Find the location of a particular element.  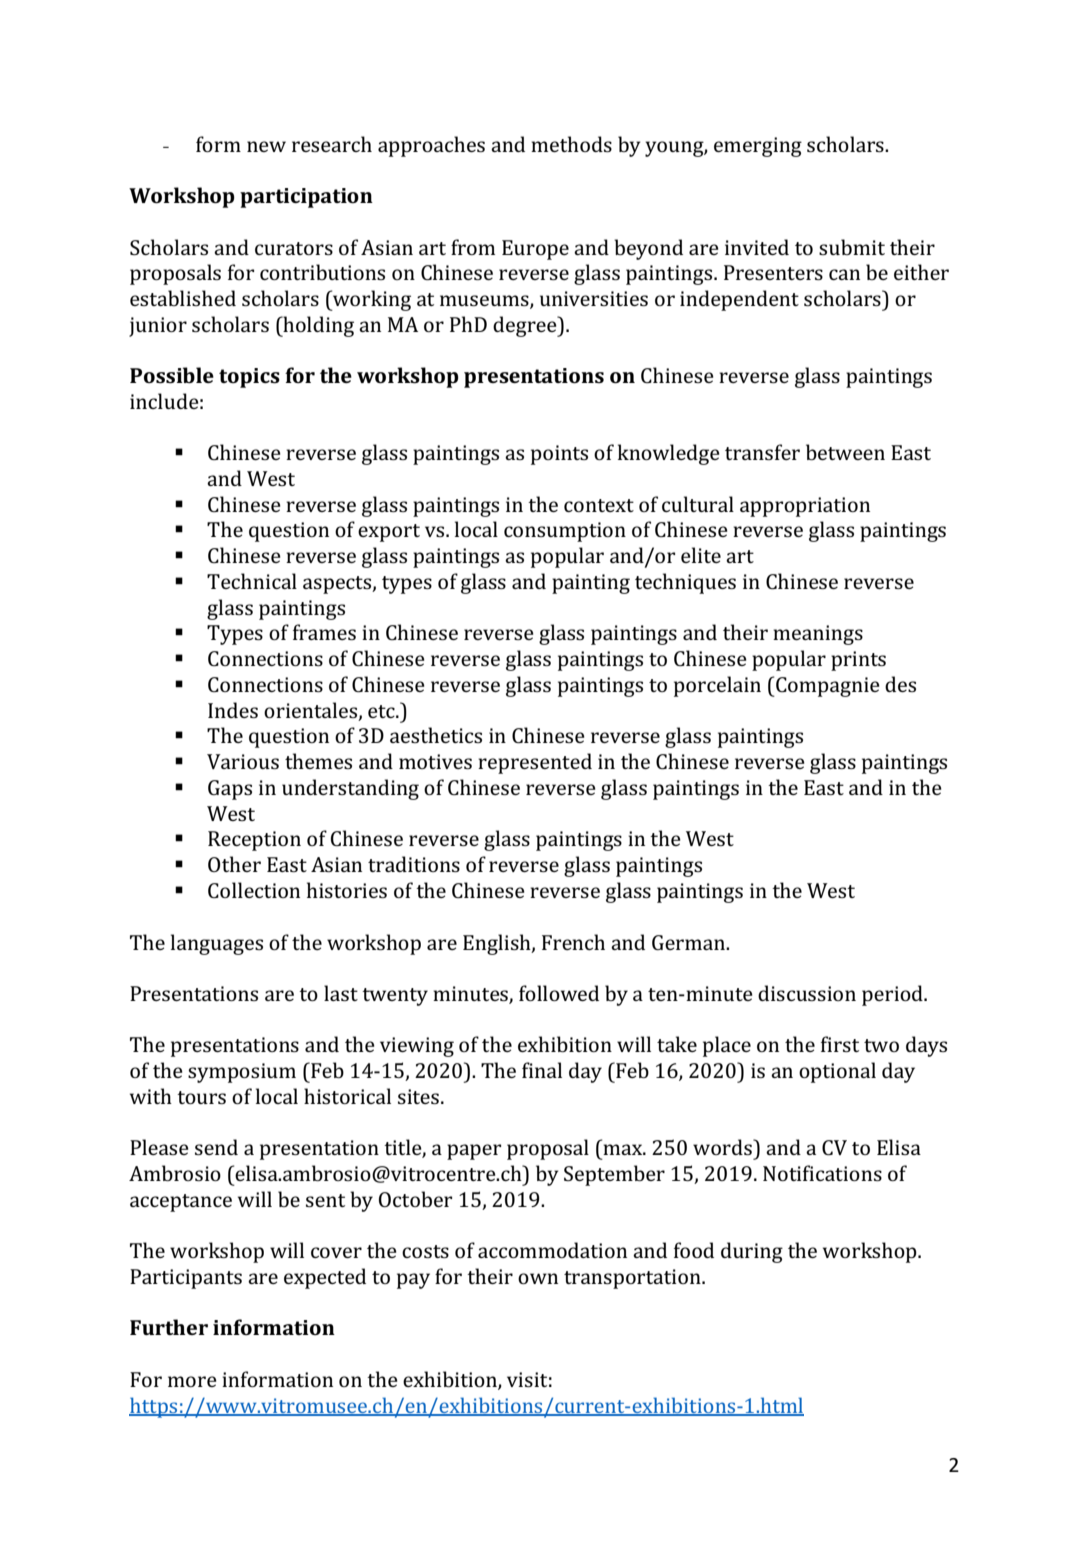

Various is located at coordinates (243, 761).
